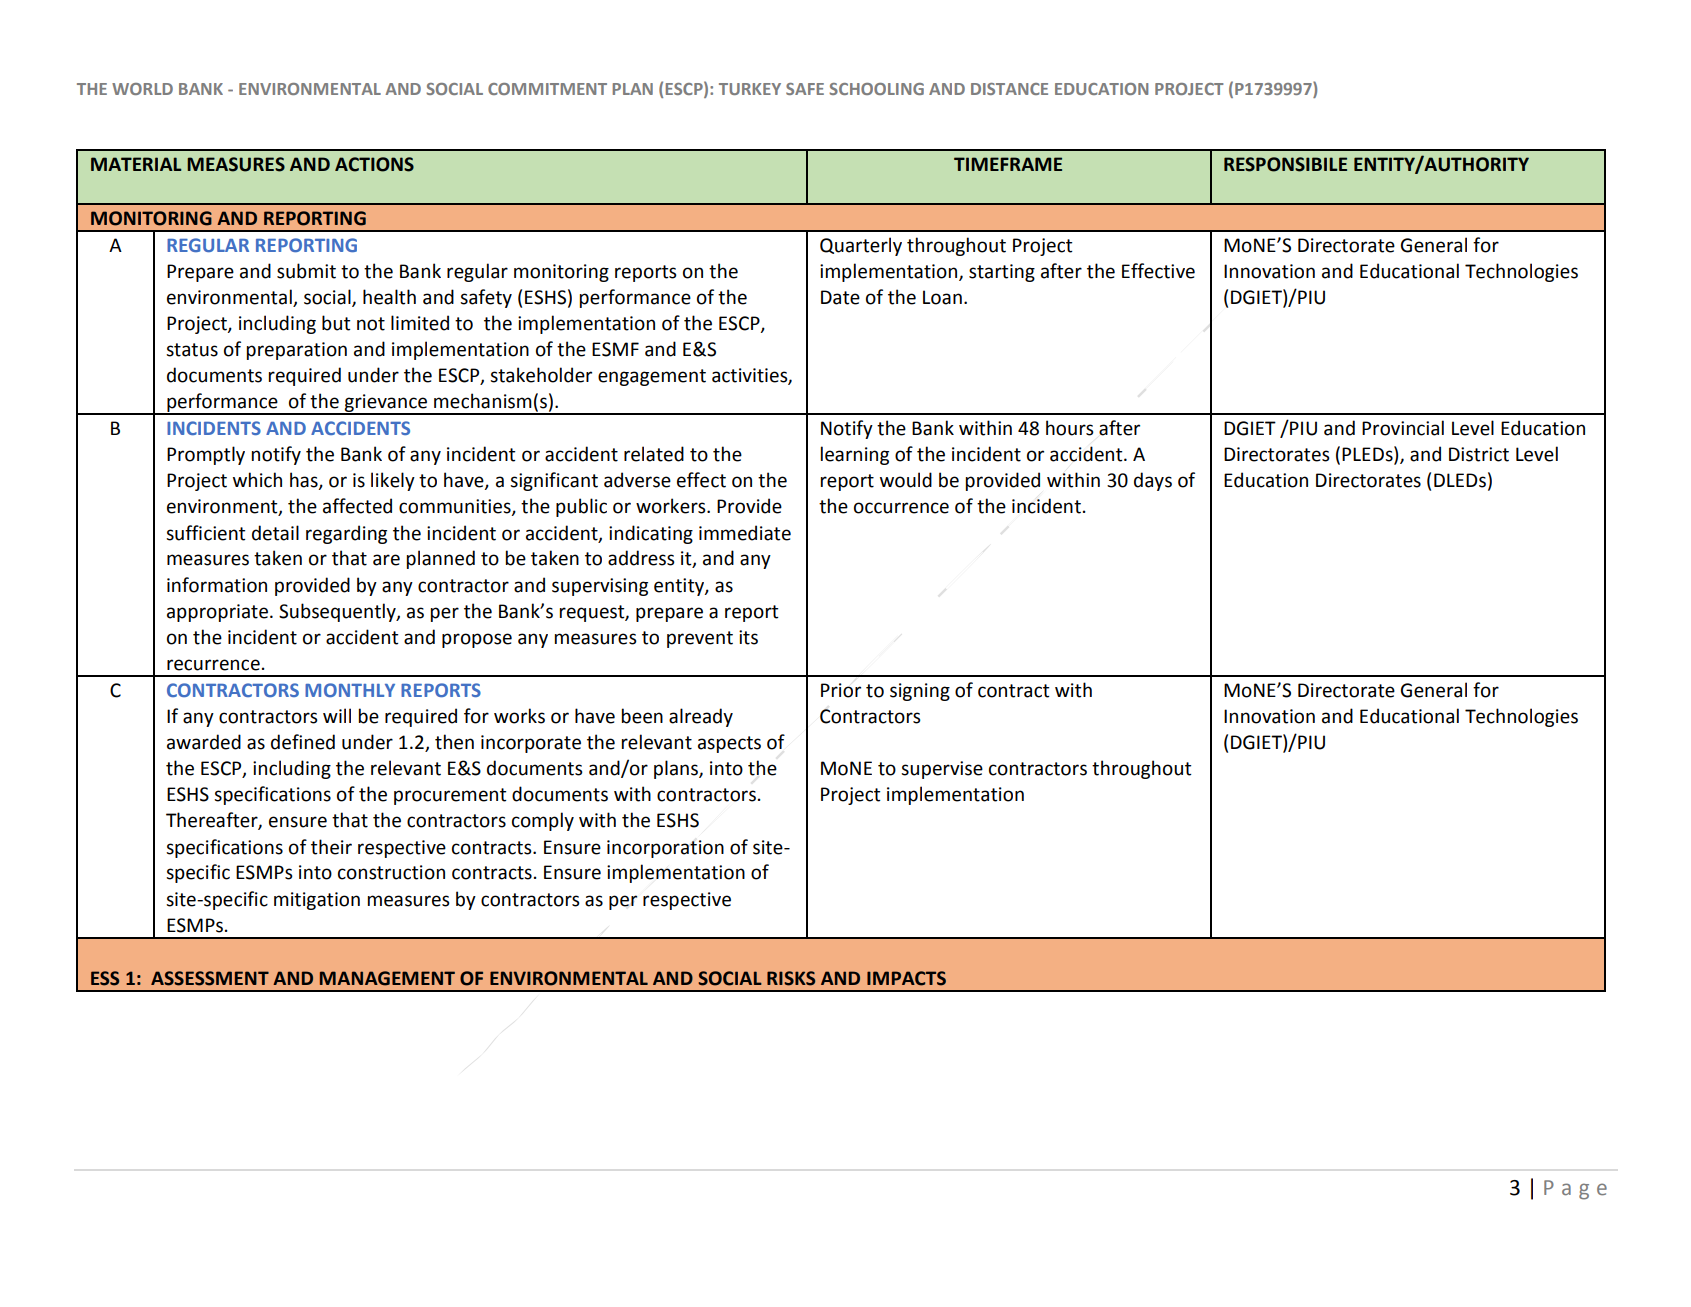 This screenshot has height=1307, width=1691. What do you see at coordinates (791, 978) in the screenshot?
I see `RISKS` at bounding box center [791, 978].
